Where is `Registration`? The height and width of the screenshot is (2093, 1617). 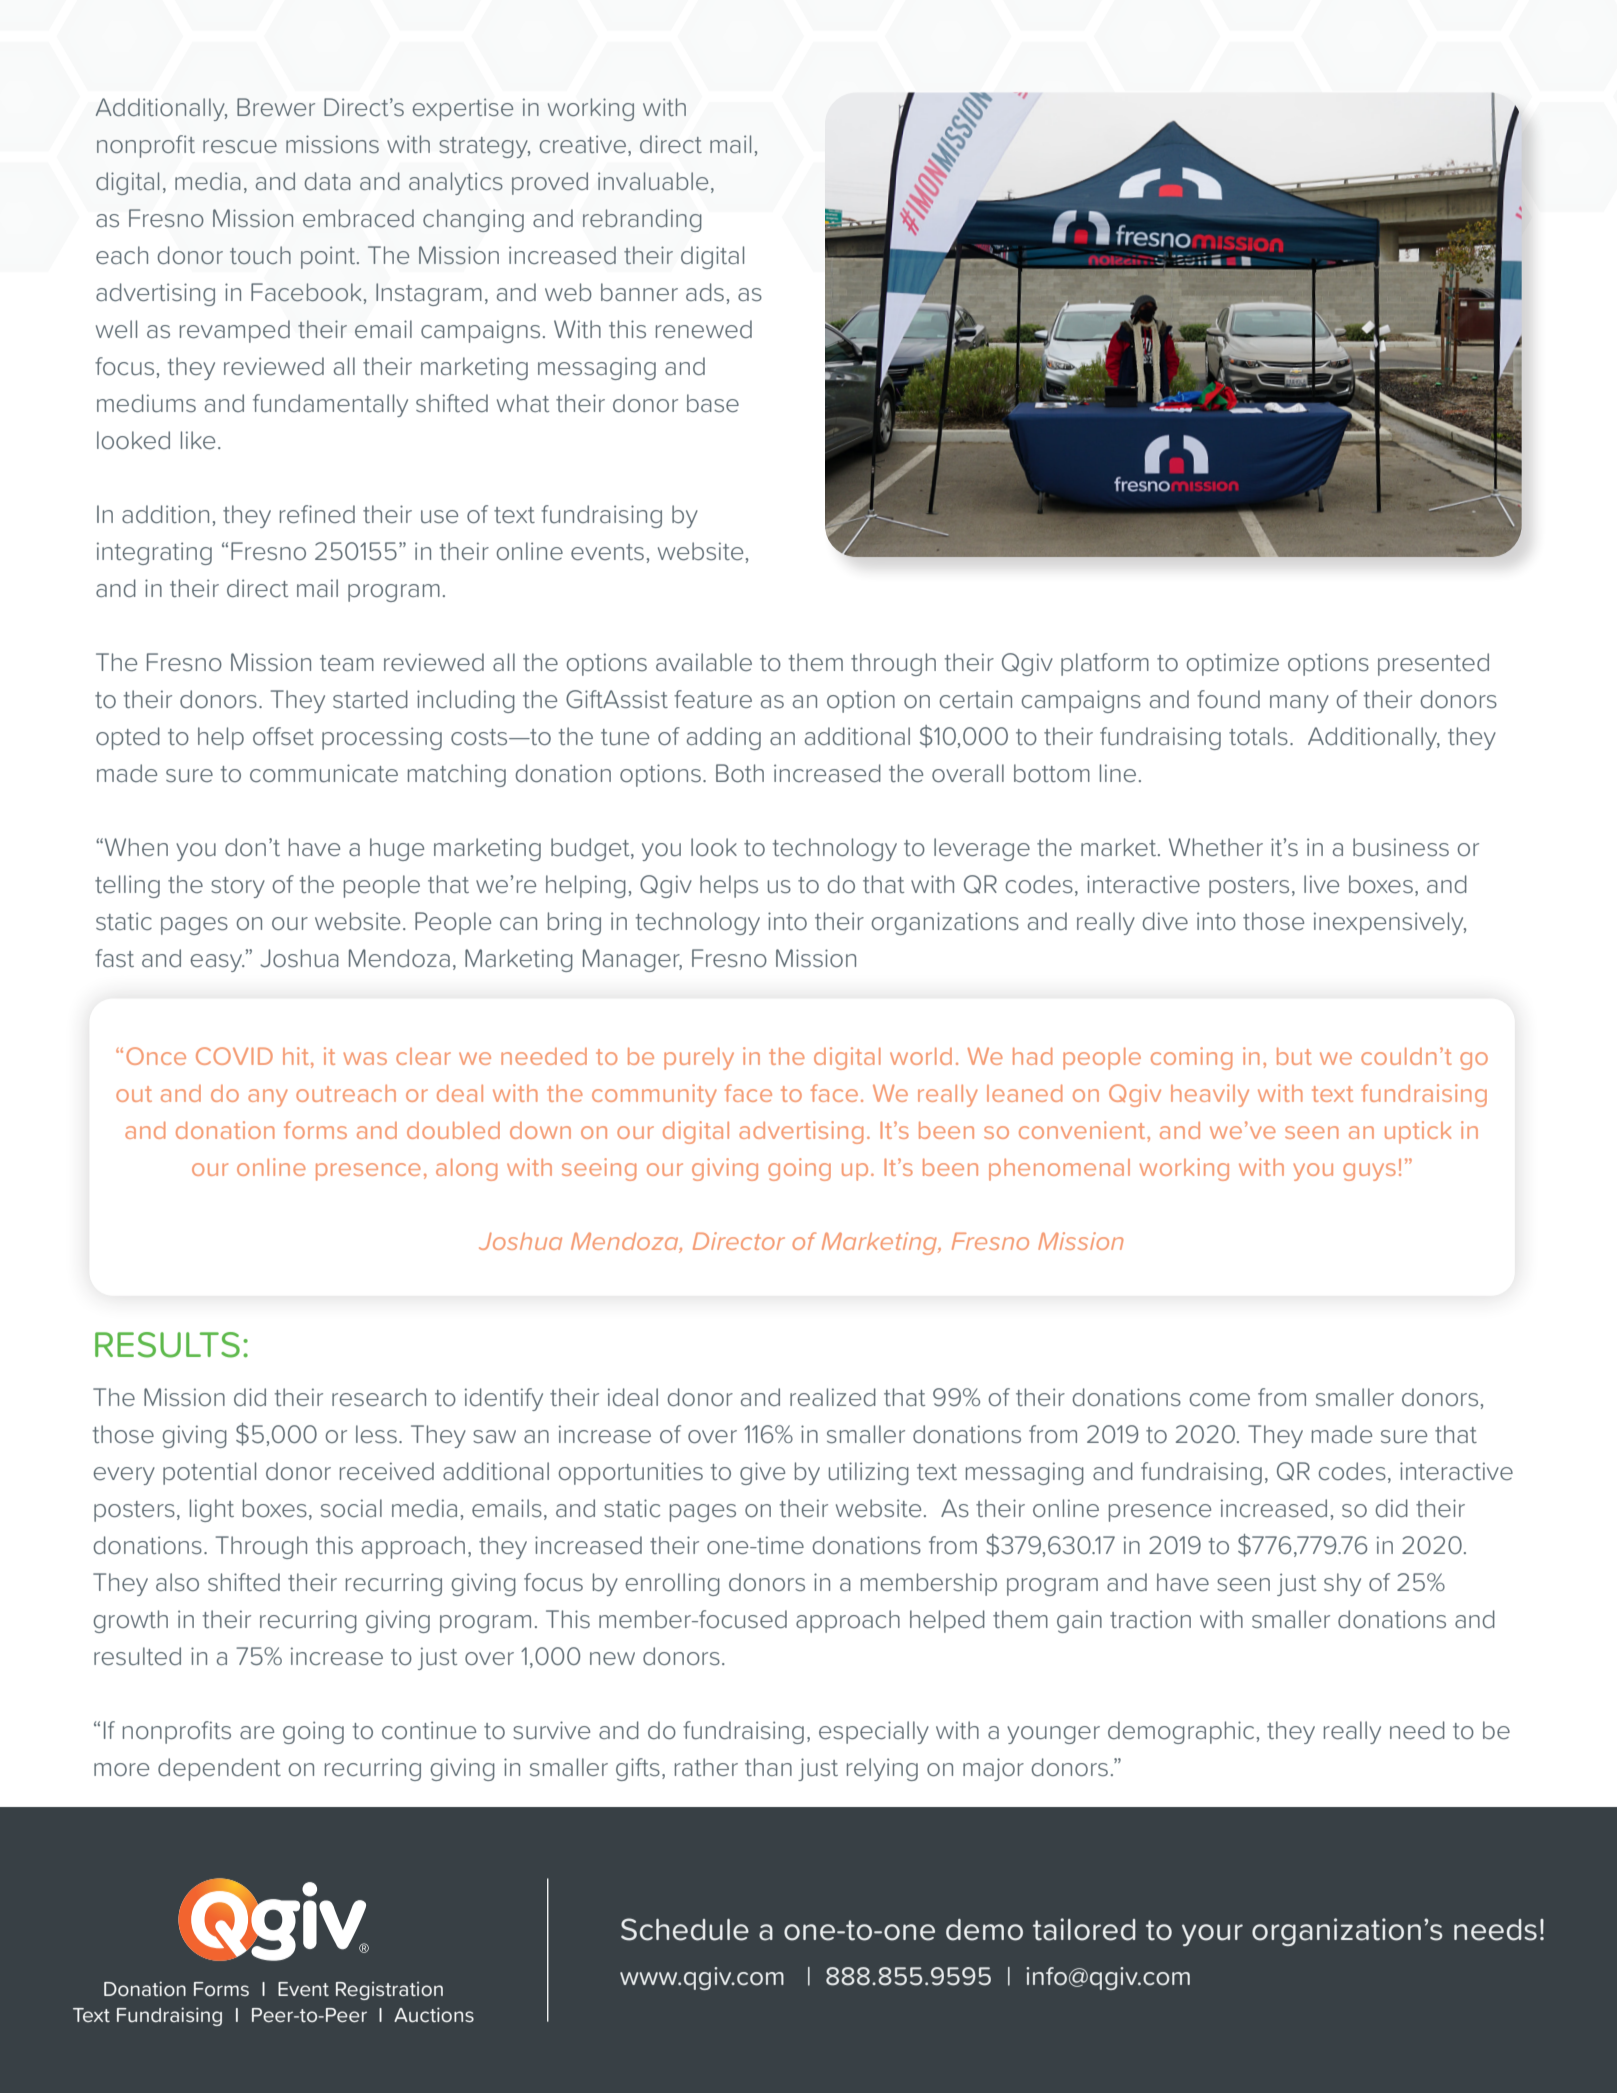 Registration is located at coordinates (389, 1991).
